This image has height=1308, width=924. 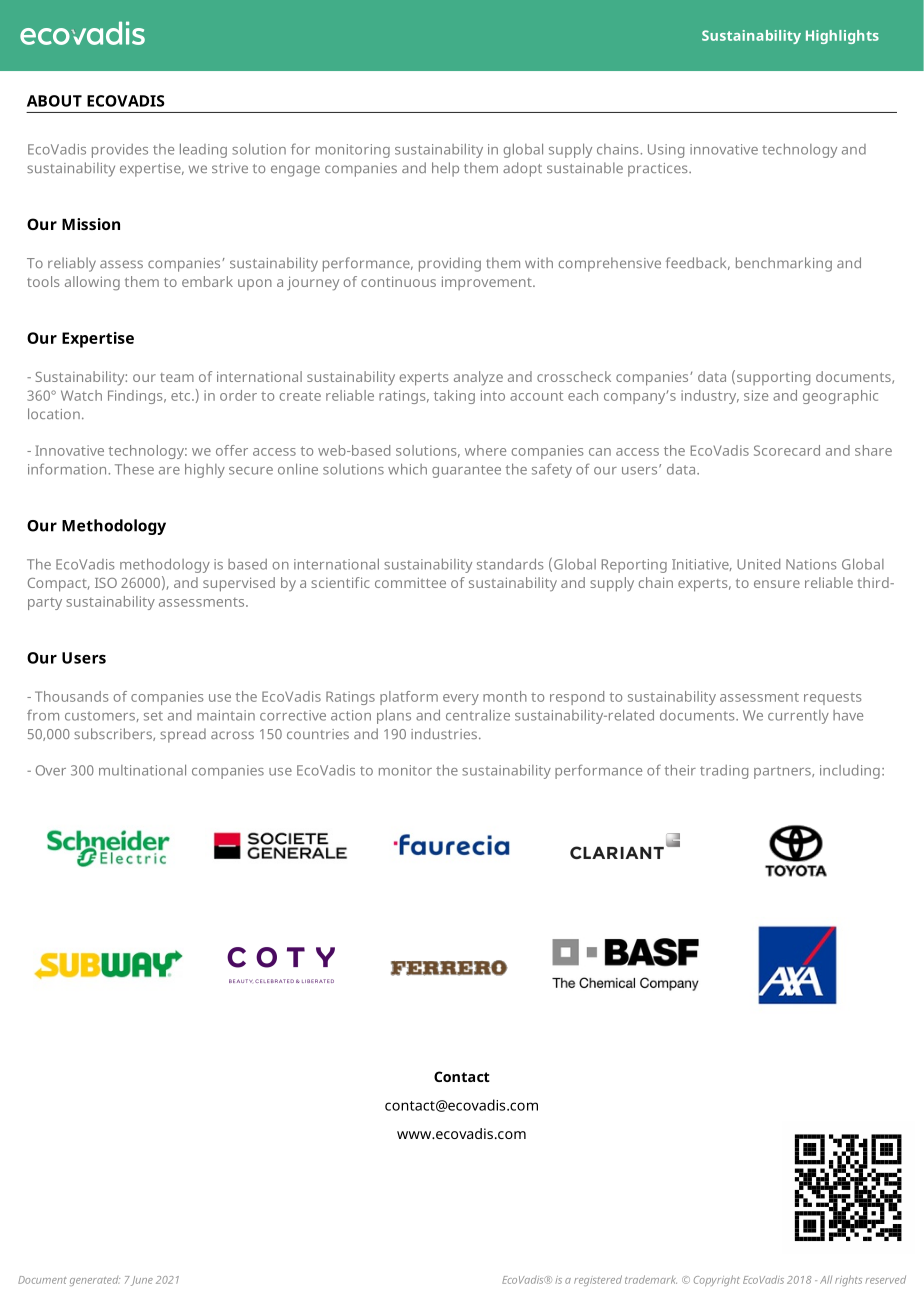 I want to click on help, so click(x=445, y=169).
